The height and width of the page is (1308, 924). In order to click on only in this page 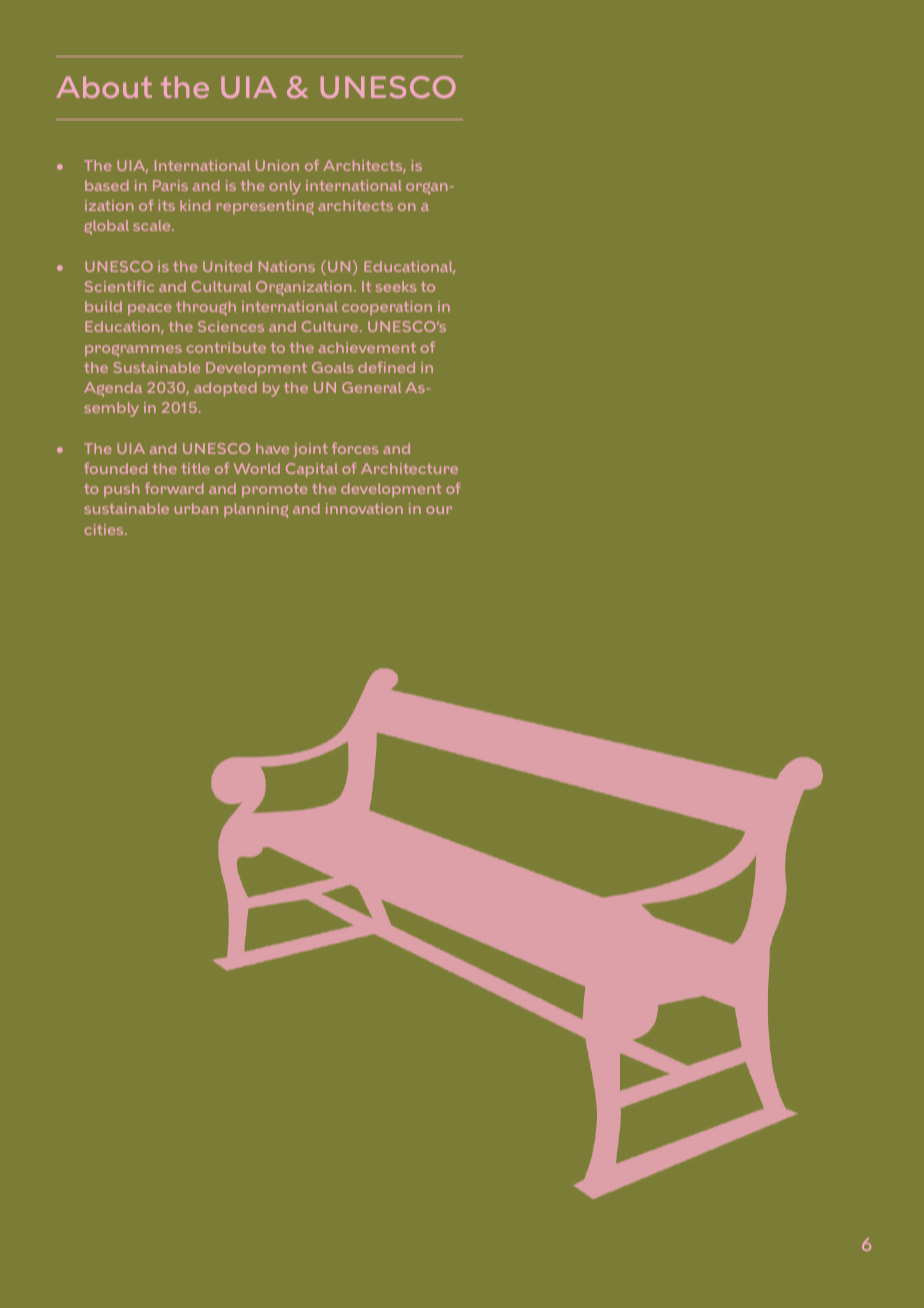, I will do `click(285, 187)`.
